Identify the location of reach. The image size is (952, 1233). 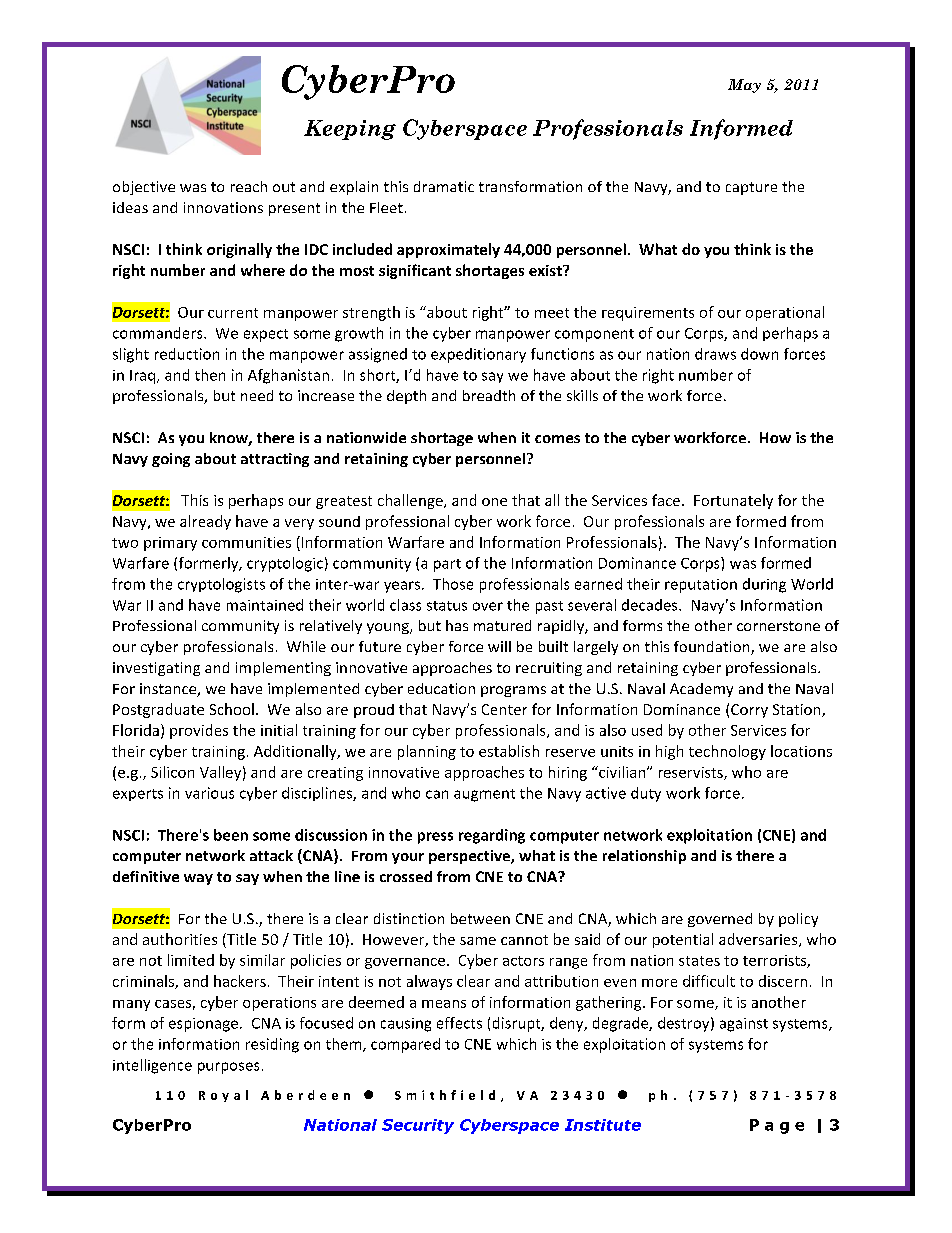
(249, 186).
